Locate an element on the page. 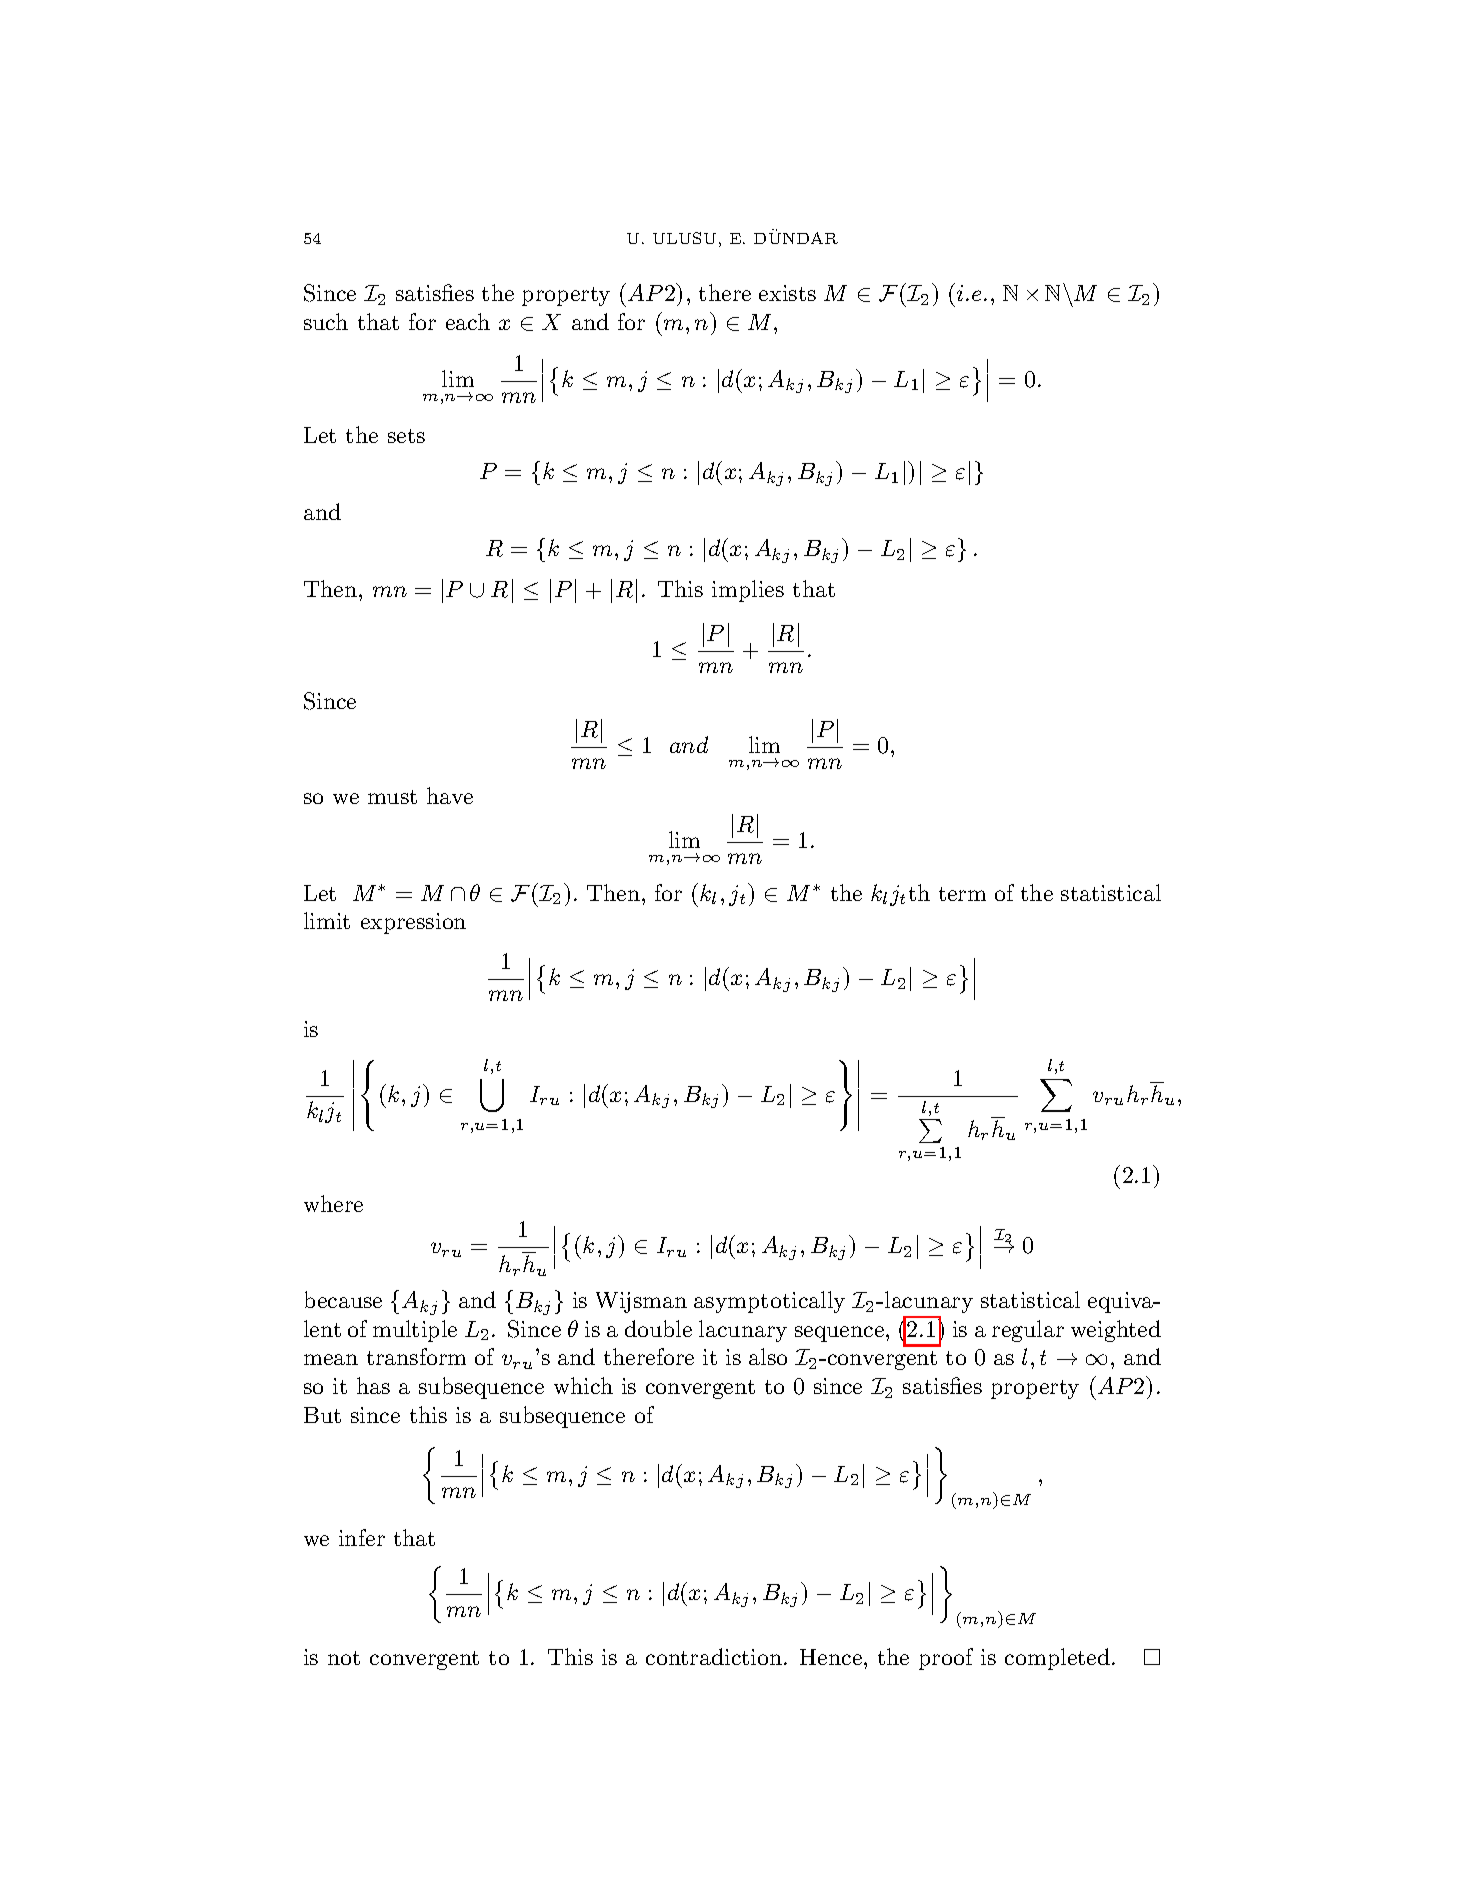 The width and height of the document is (1465, 1895). weighted is located at coordinates (1116, 1331).
